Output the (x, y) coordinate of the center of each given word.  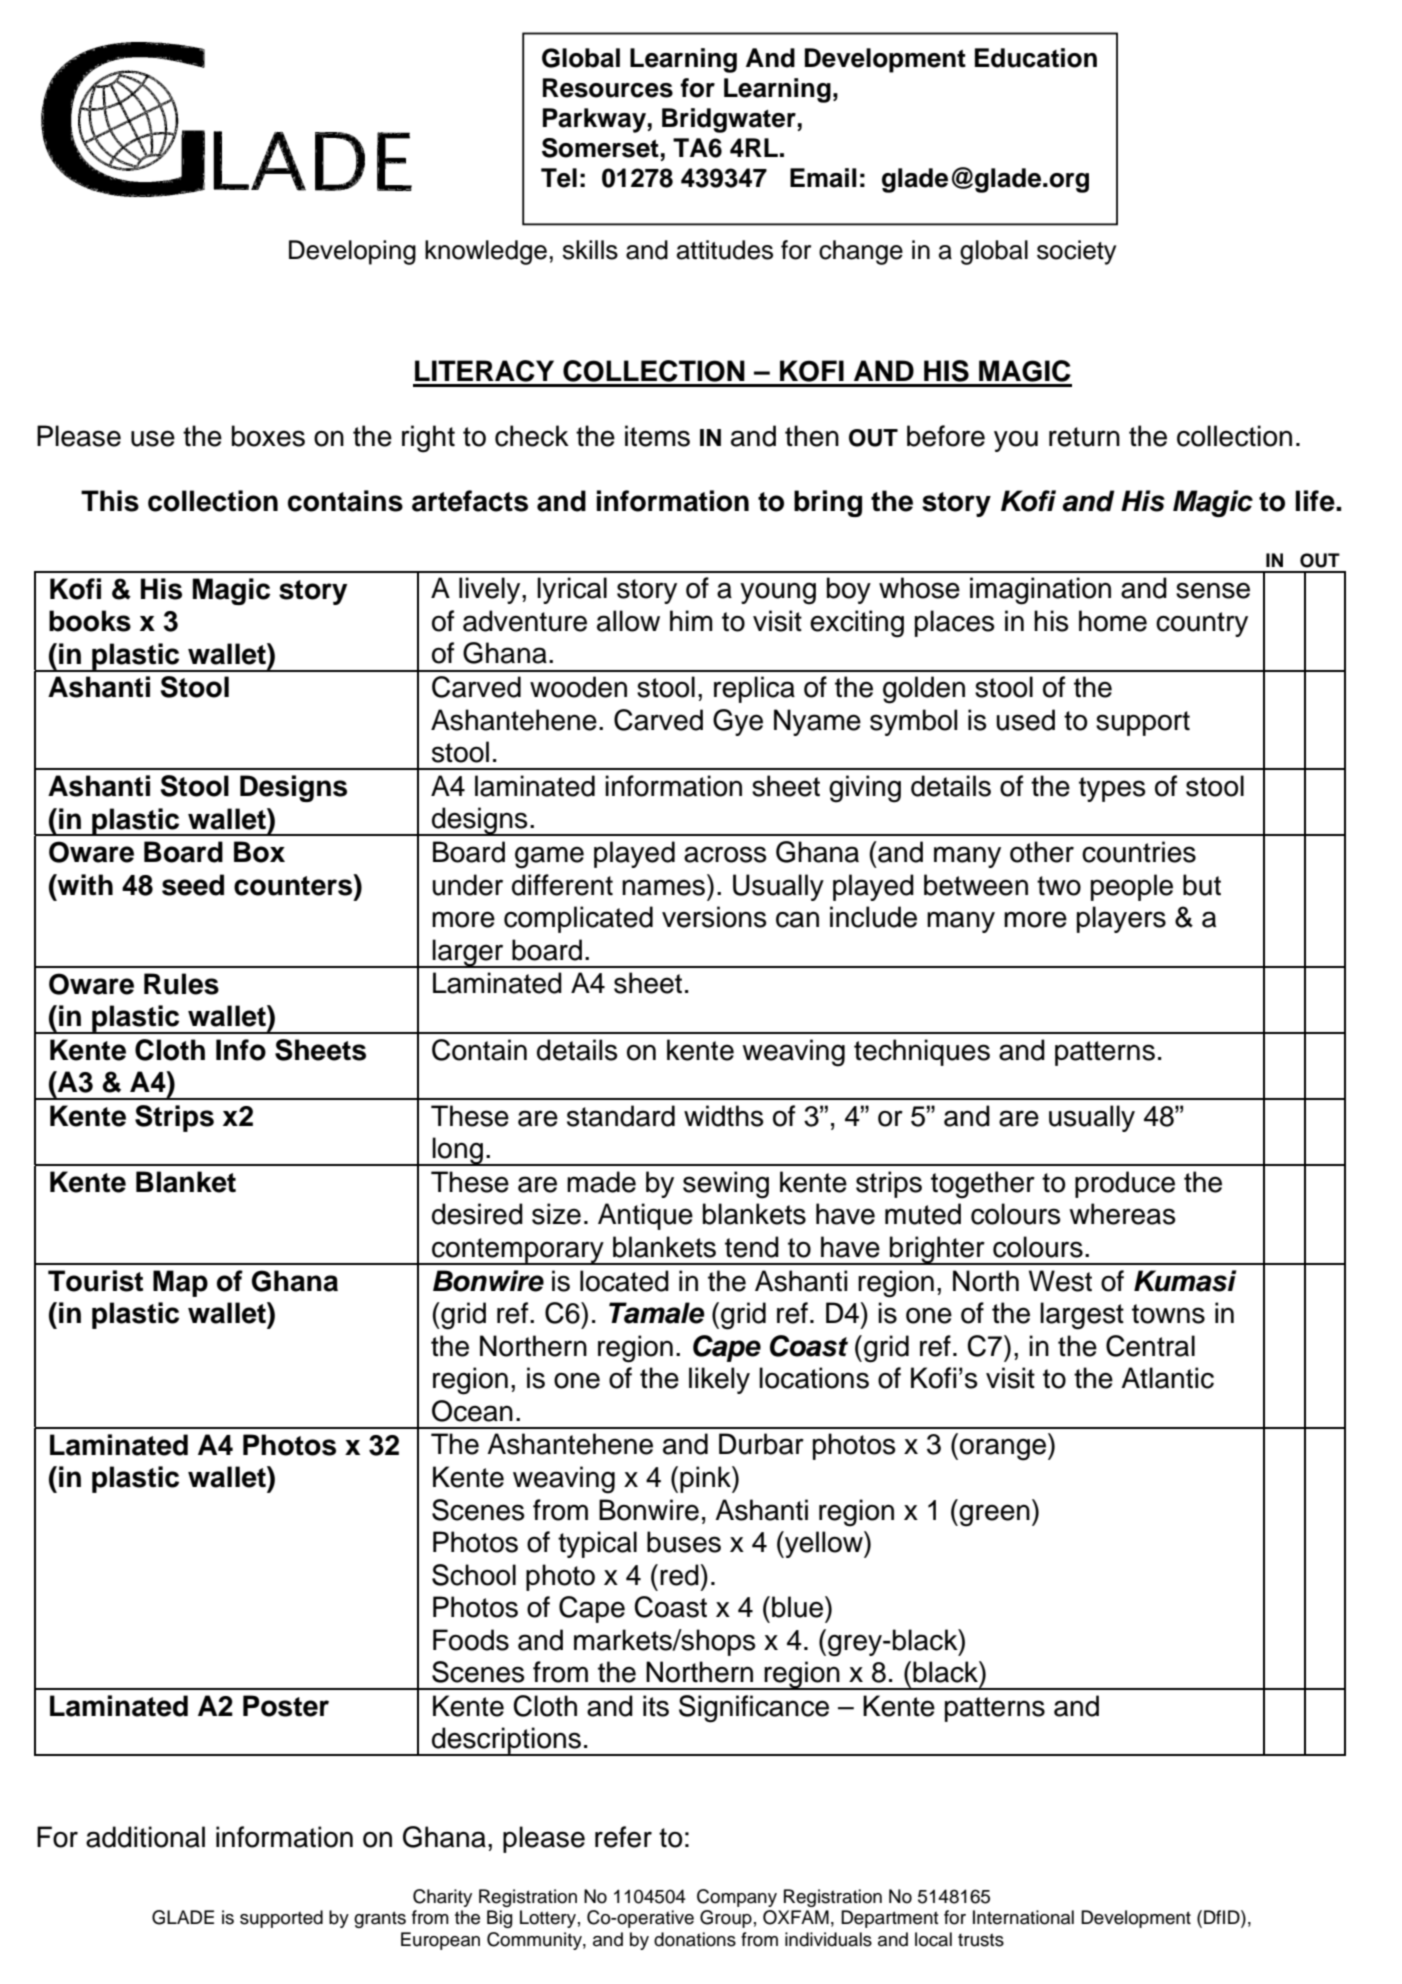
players (1121, 919)
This (110, 501)
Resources (608, 88)
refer (623, 1837)
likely (719, 1380)
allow (628, 621)
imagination (1040, 591)
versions (714, 917)
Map (180, 1283)
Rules (181, 984)
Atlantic (1167, 1378)
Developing (352, 252)
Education (1036, 58)
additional (145, 1837)
